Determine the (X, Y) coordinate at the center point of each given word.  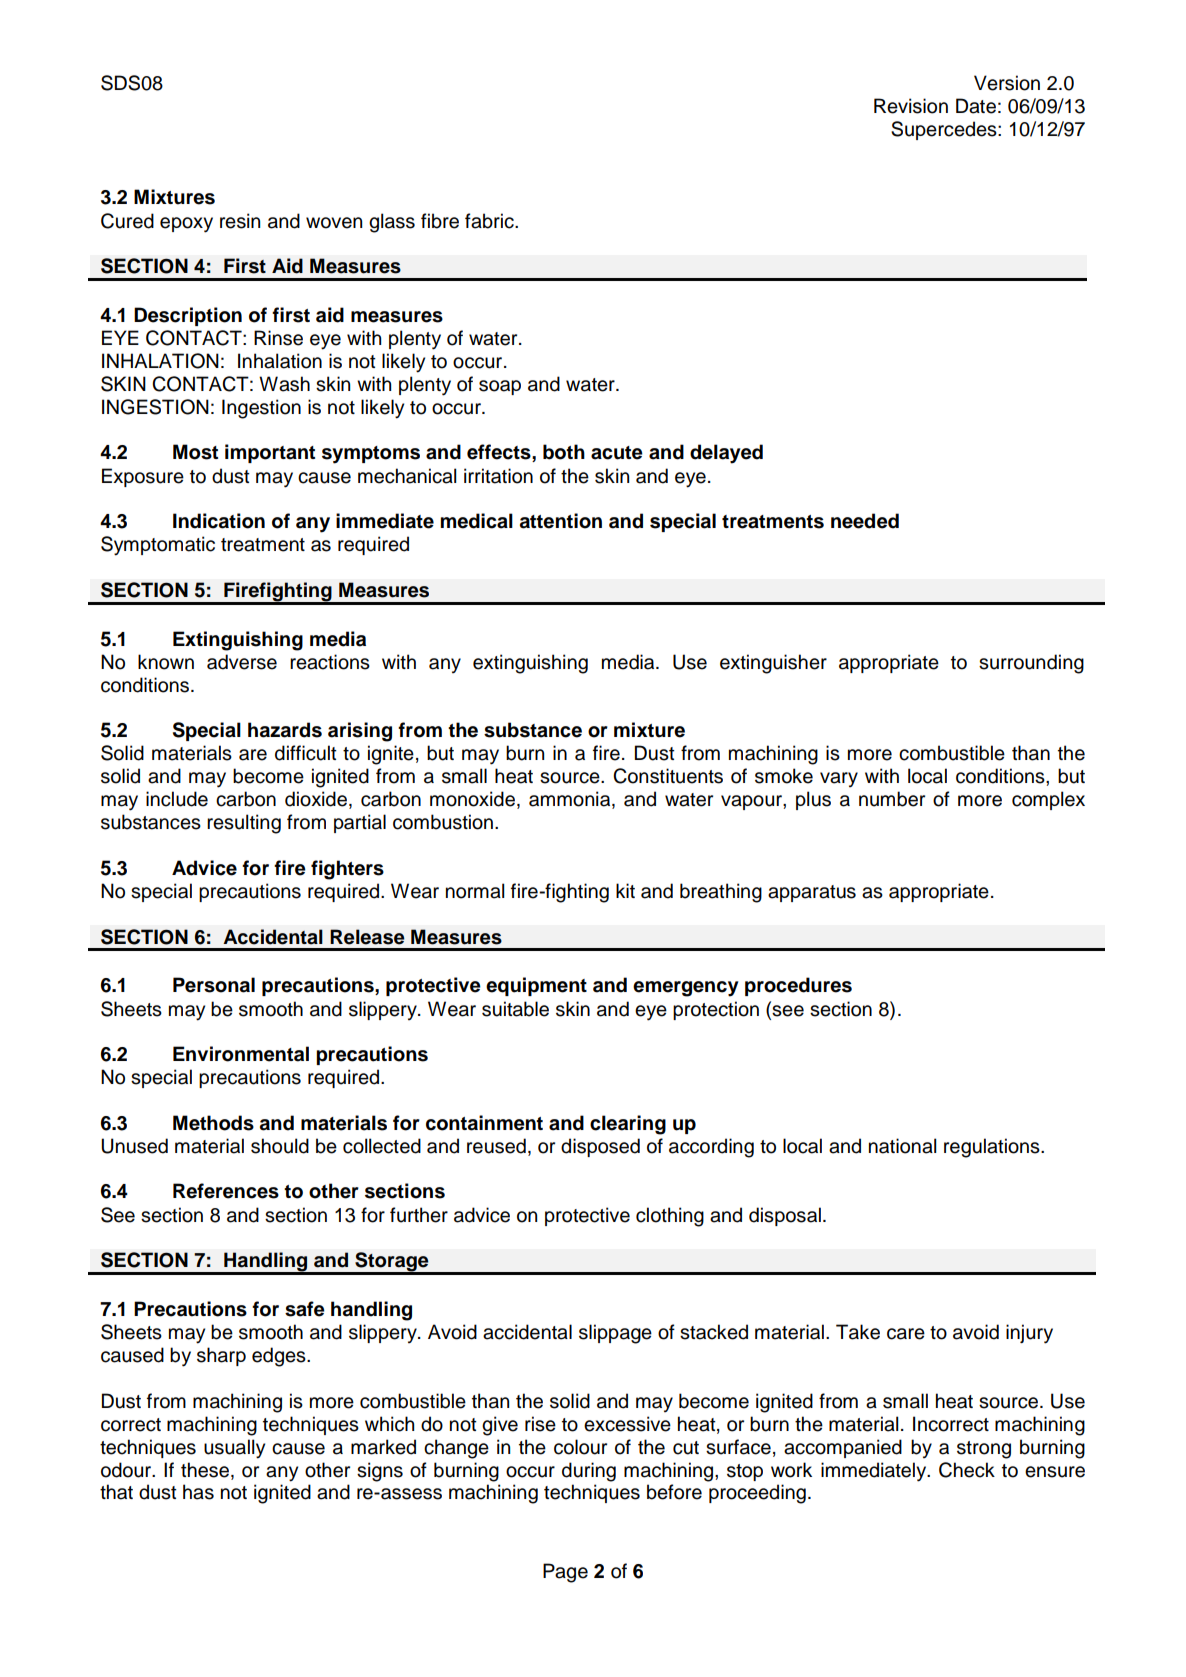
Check (967, 1470)
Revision (911, 106)
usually (234, 1449)
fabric (490, 221)
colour (580, 1447)
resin (240, 221)
